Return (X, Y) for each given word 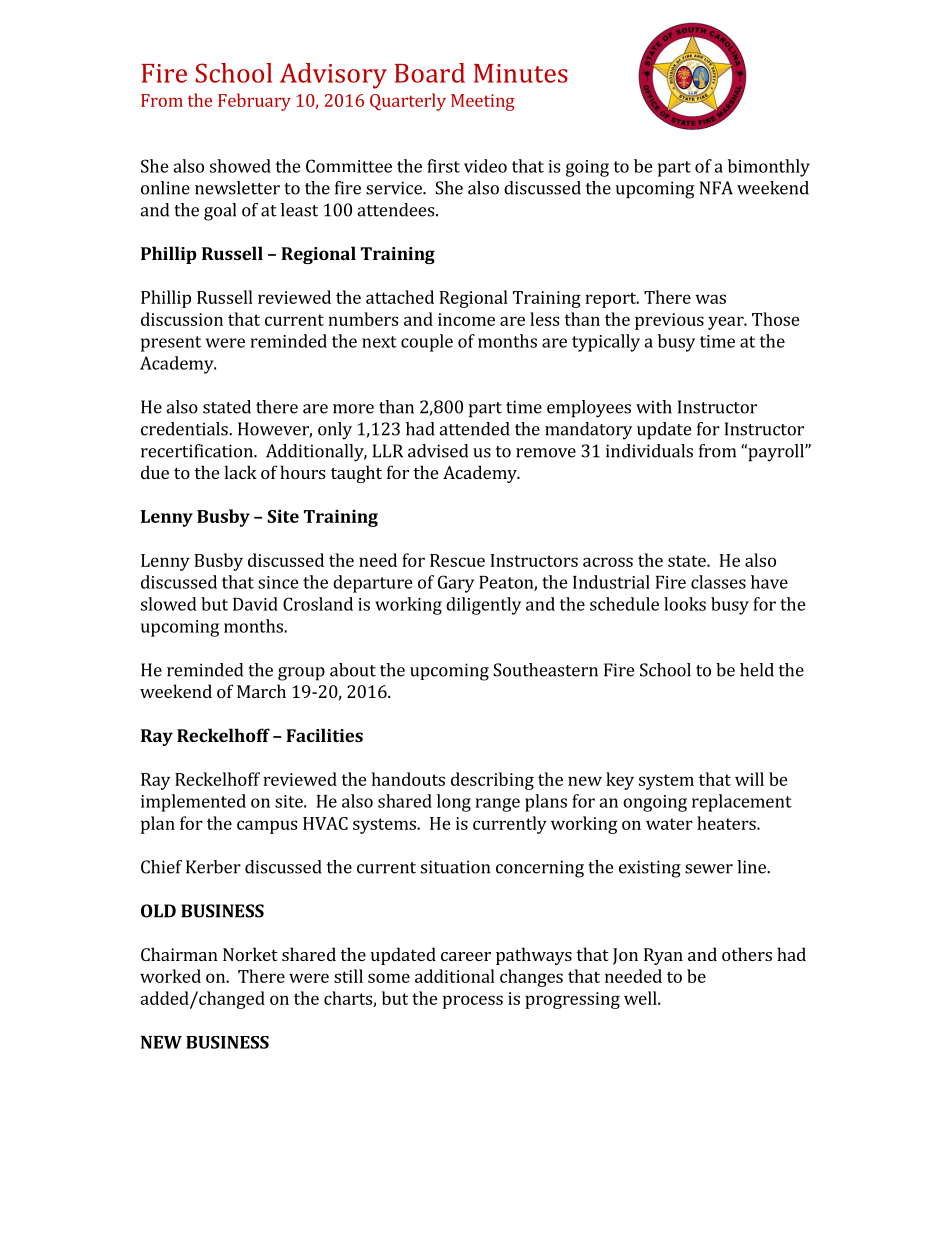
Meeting (483, 102)
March (261, 691)
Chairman (179, 954)
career (466, 956)
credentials (185, 429)
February (254, 102)
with (654, 407)
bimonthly (769, 168)
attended (474, 429)
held (757, 670)
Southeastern (545, 670)
